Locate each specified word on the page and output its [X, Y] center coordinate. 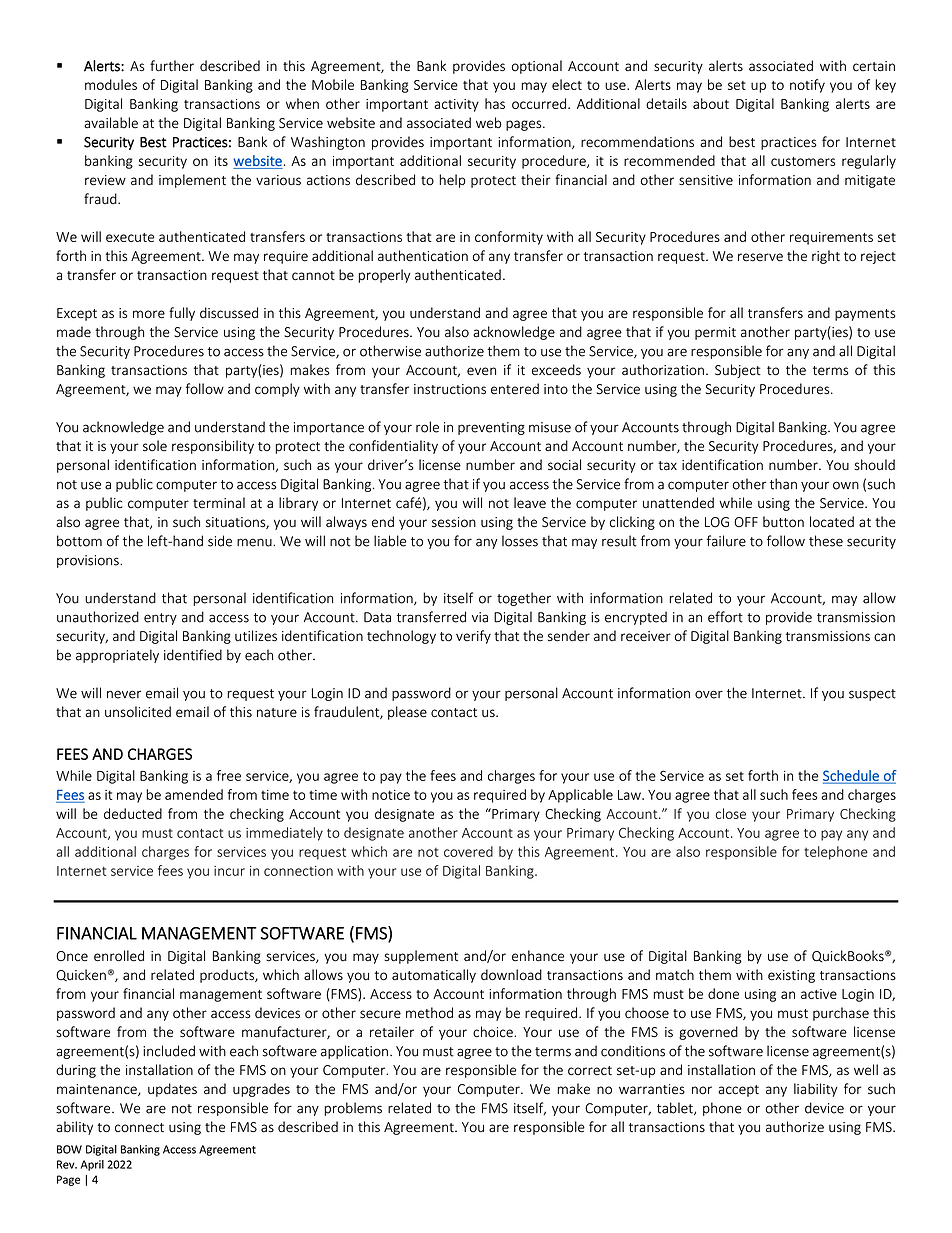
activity [456, 105]
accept [738, 1091]
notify [807, 86]
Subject [738, 371]
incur [229, 871]
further [172, 66]
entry [160, 619]
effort [725, 617]
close [731, 813]
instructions [450, 389]
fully [182, 314]
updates [172, 1090]
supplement [421, 957]
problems [353, 1109]
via [480, 617]
